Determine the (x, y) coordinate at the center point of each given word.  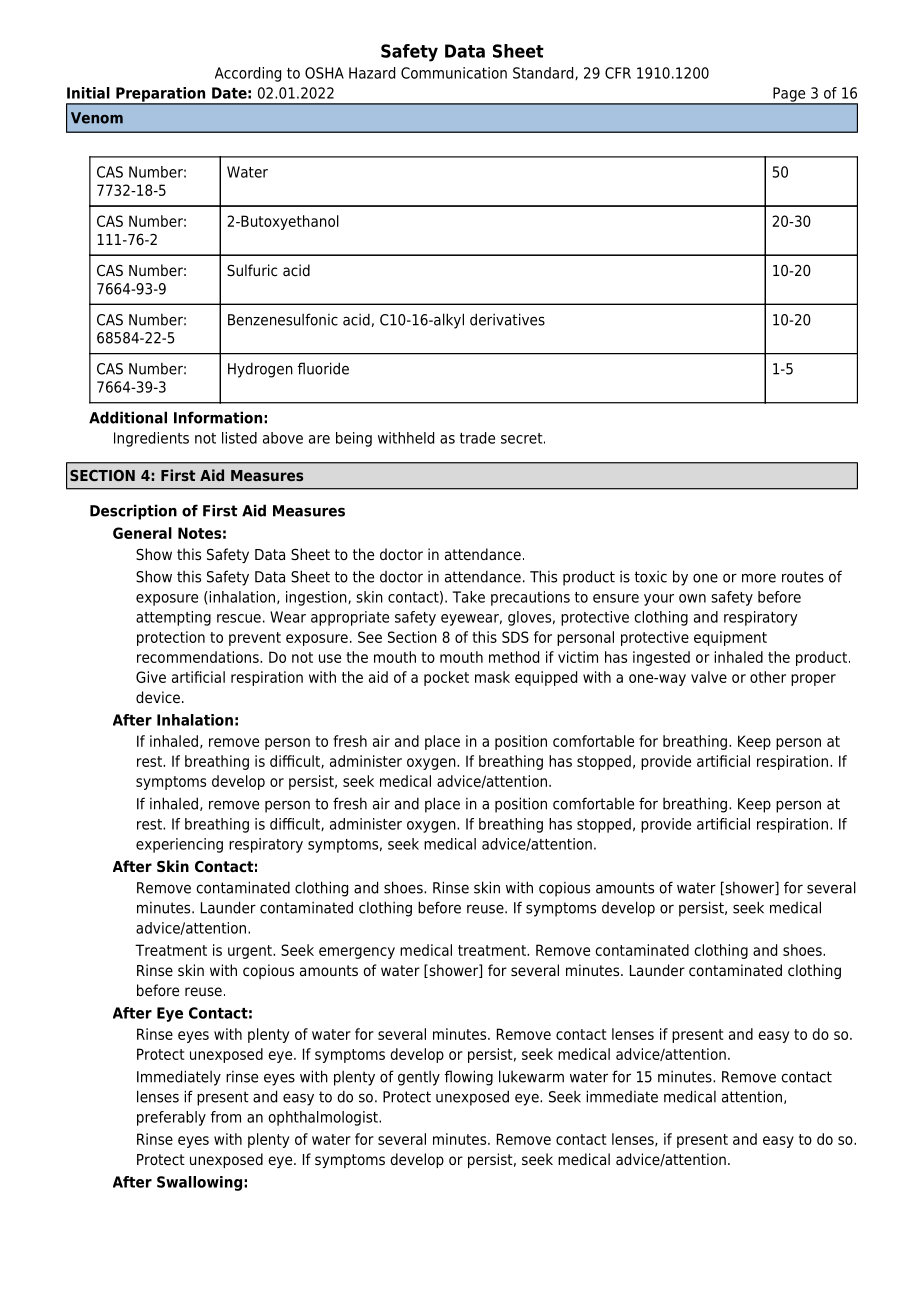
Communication (454, 73)
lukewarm (531, 1076)
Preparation (161, 95)
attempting (173, 618)
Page (789, 95)
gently (419, 1078)
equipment (730, 638)
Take (468, 597)
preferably (171, 1118)
